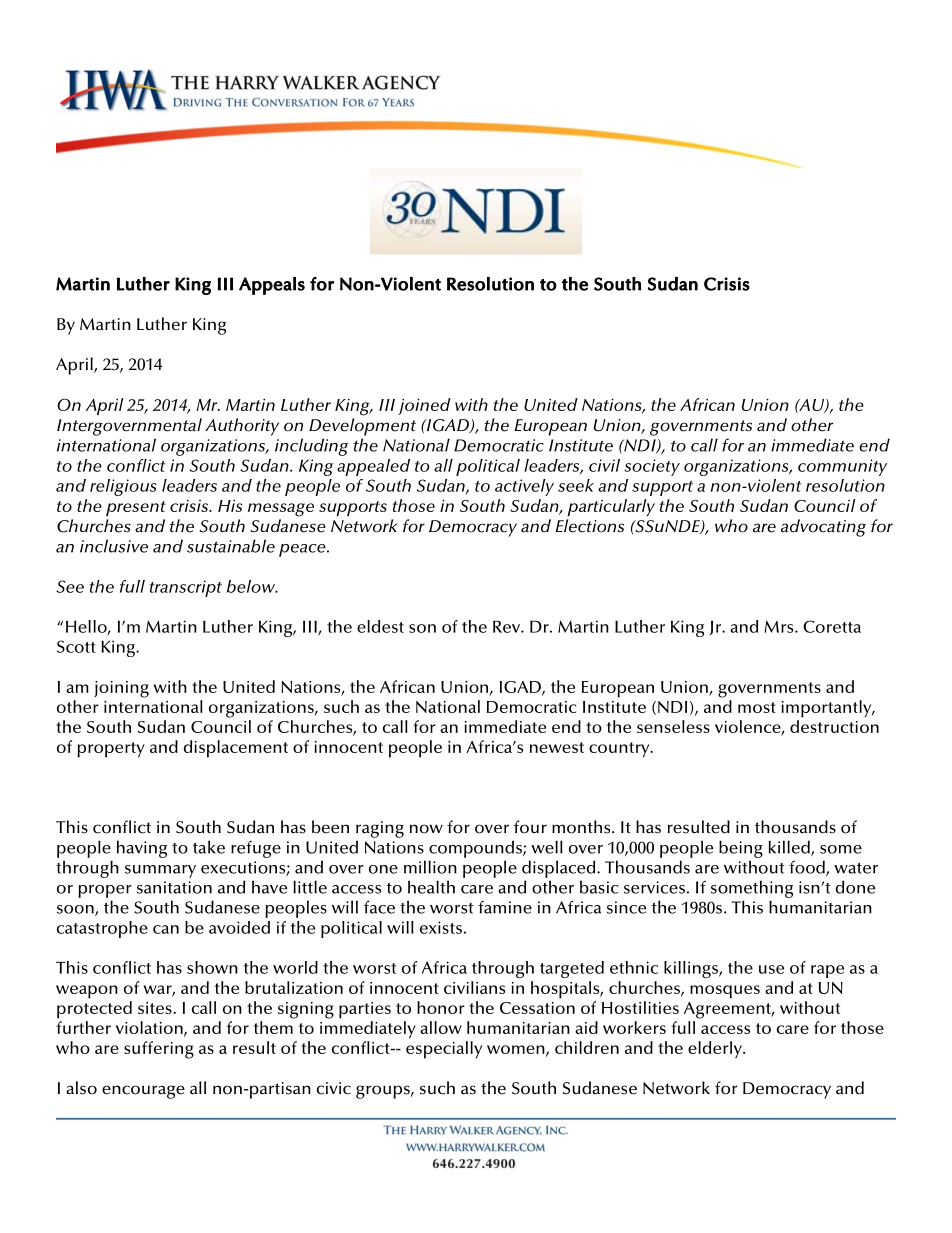 The image size is (952, 1233). Describe the element at coordinates (431, 887) in the screenshot. I see `health` at that location.
